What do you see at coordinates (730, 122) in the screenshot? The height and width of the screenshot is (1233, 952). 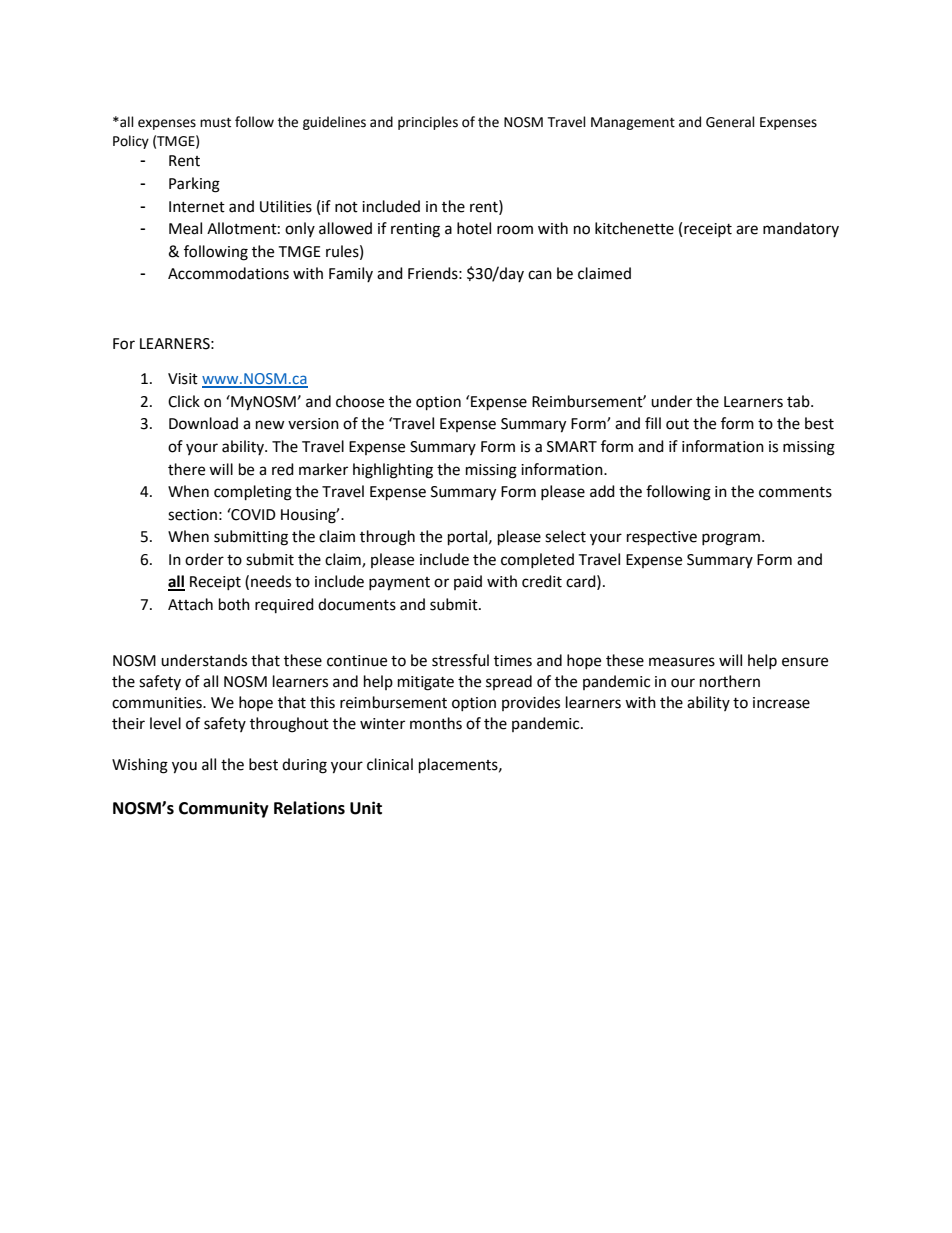 I see `General` at bounding box center [730, 122].
